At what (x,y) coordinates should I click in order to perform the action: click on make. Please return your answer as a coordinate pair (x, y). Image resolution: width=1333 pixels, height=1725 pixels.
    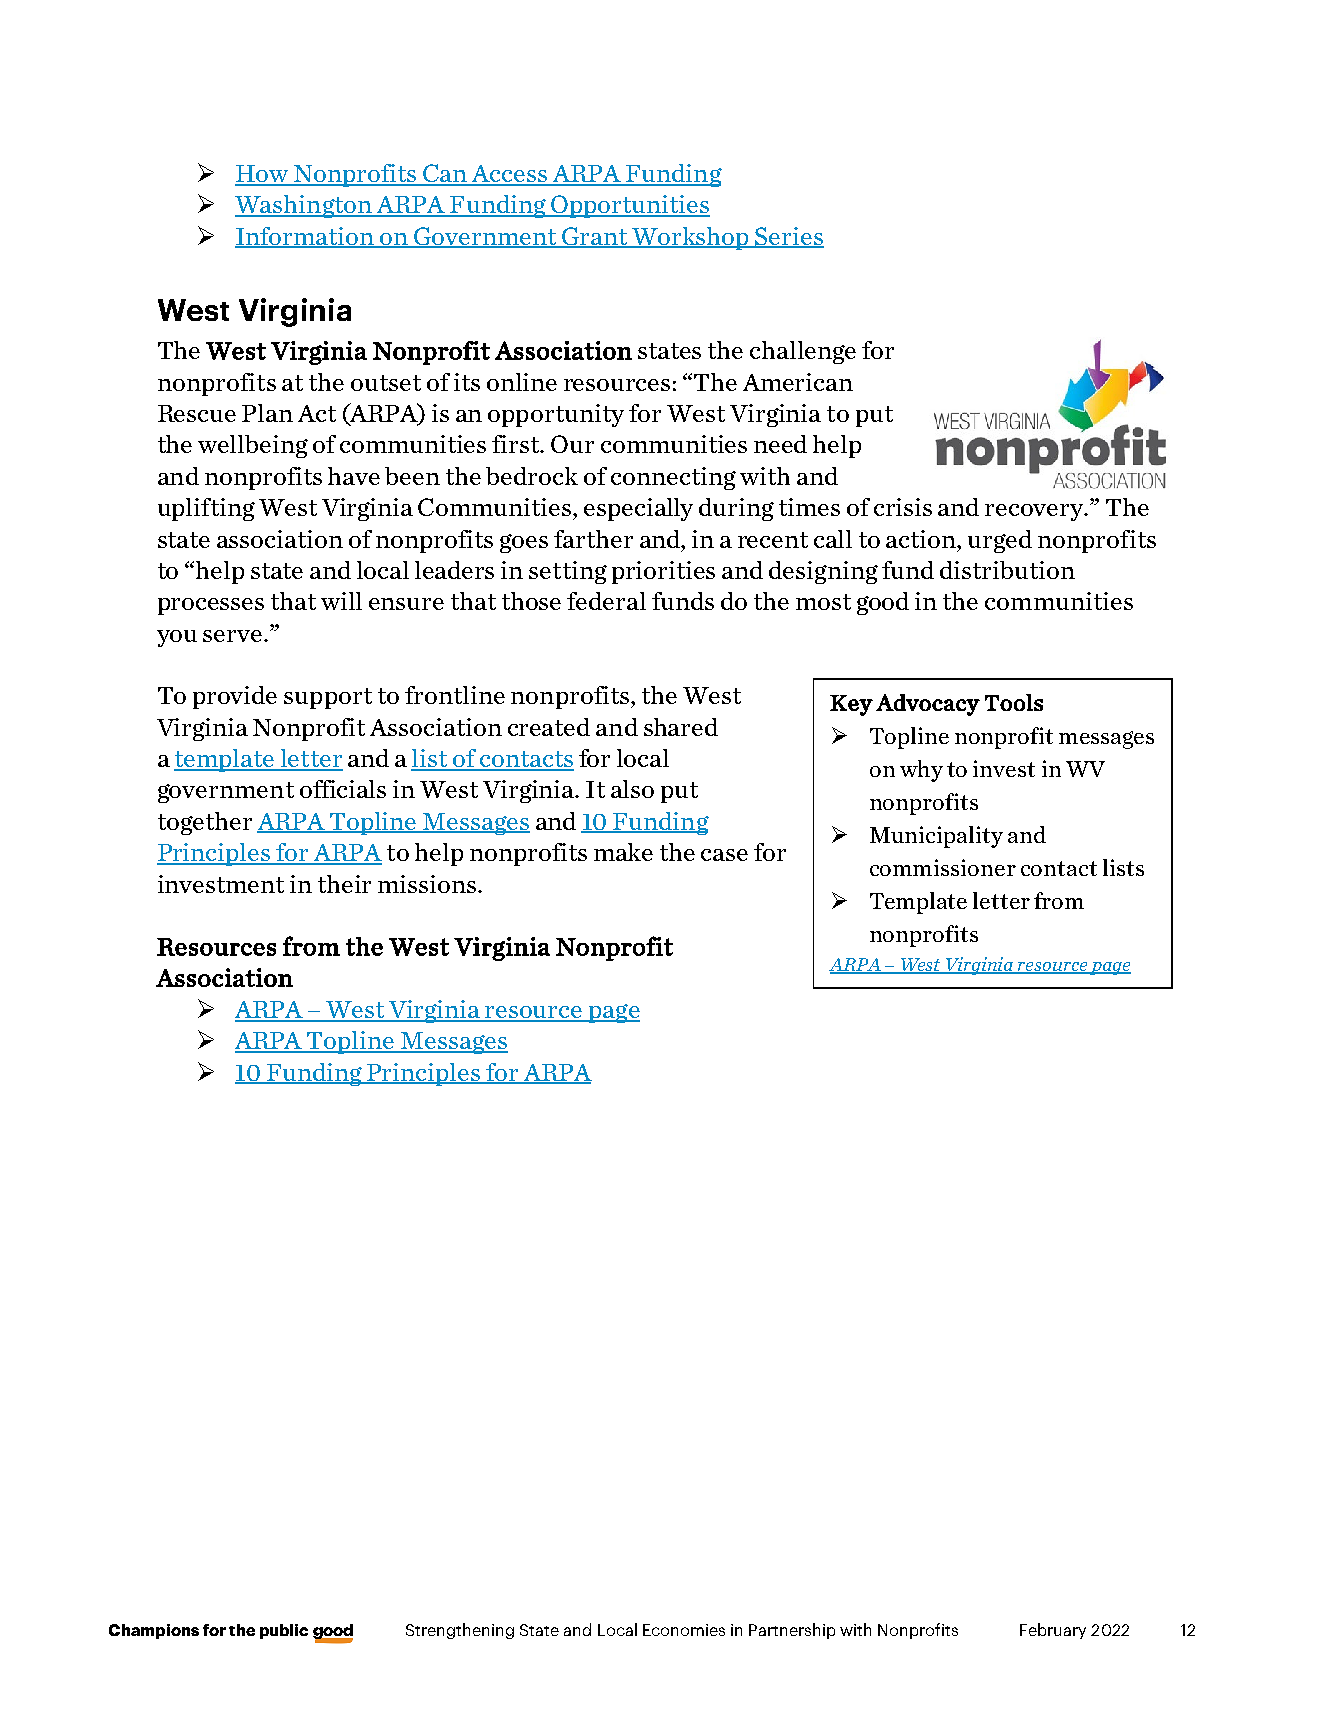
    Looking at the image, I should click on (623, 852).
